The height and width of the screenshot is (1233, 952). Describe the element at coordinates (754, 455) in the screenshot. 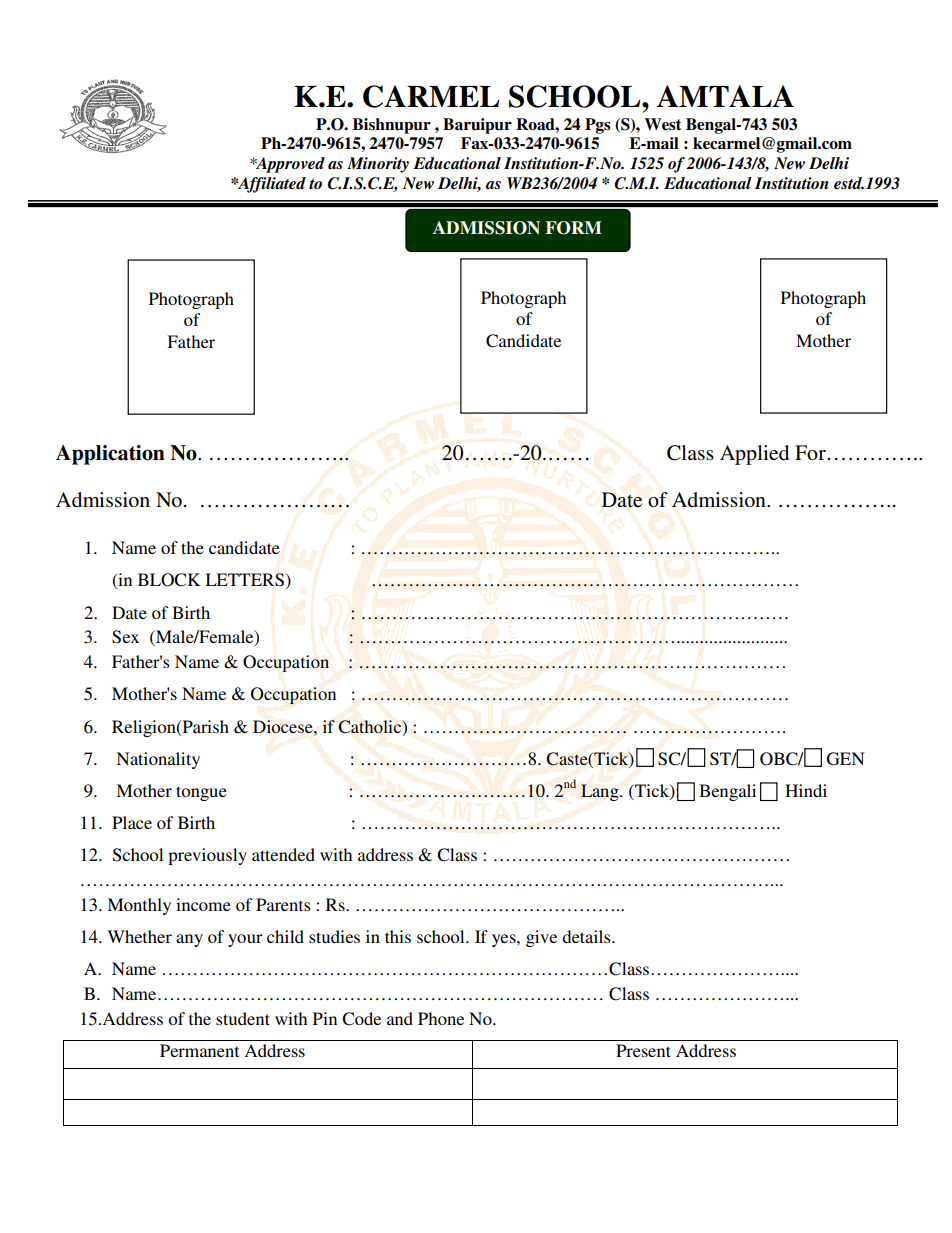

I see `Applied` at that location.
